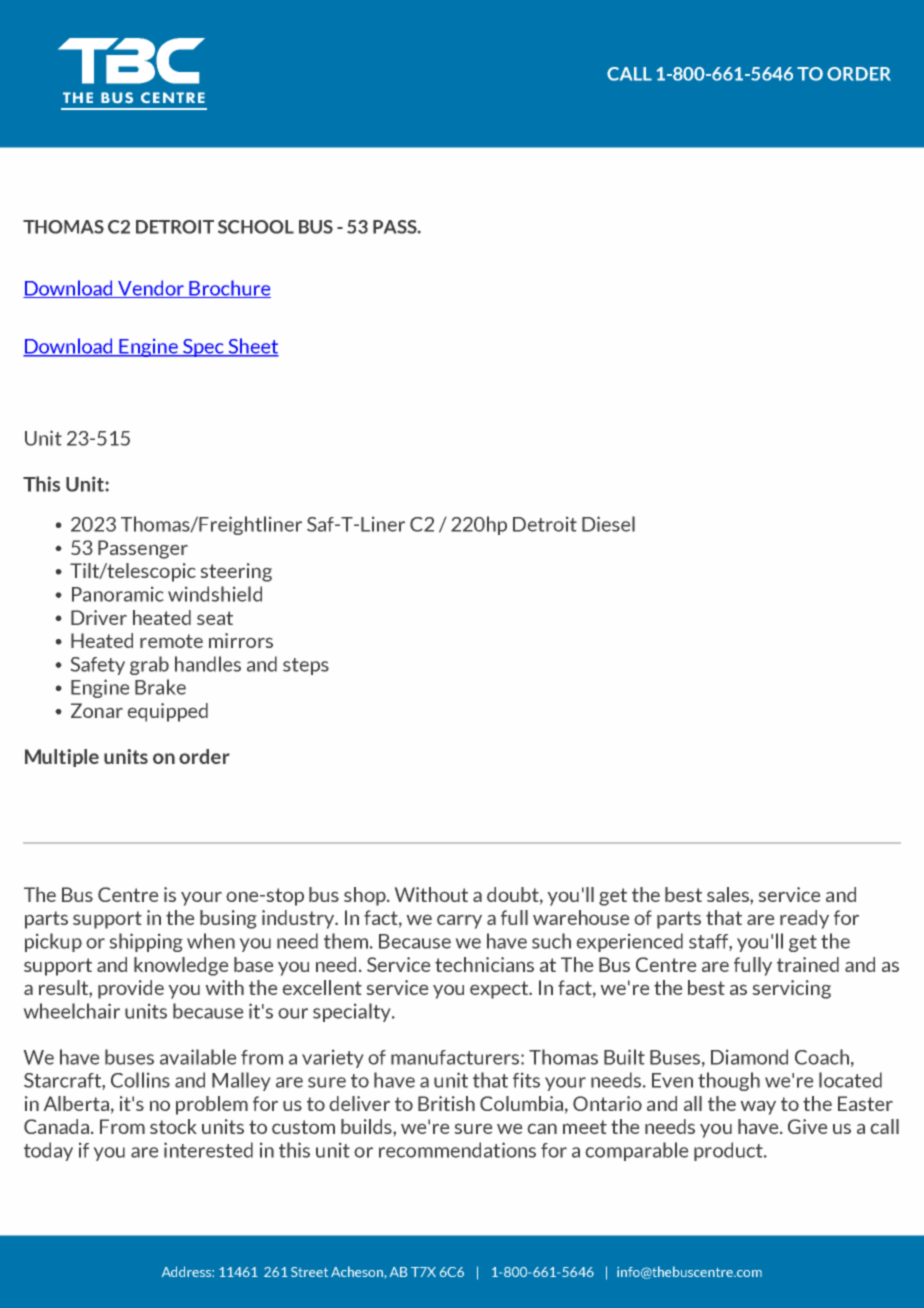 The image size is (924, 1308). Describe the element at coordinates (146, 942) in the screenshot. I see `shipping` at that location.
